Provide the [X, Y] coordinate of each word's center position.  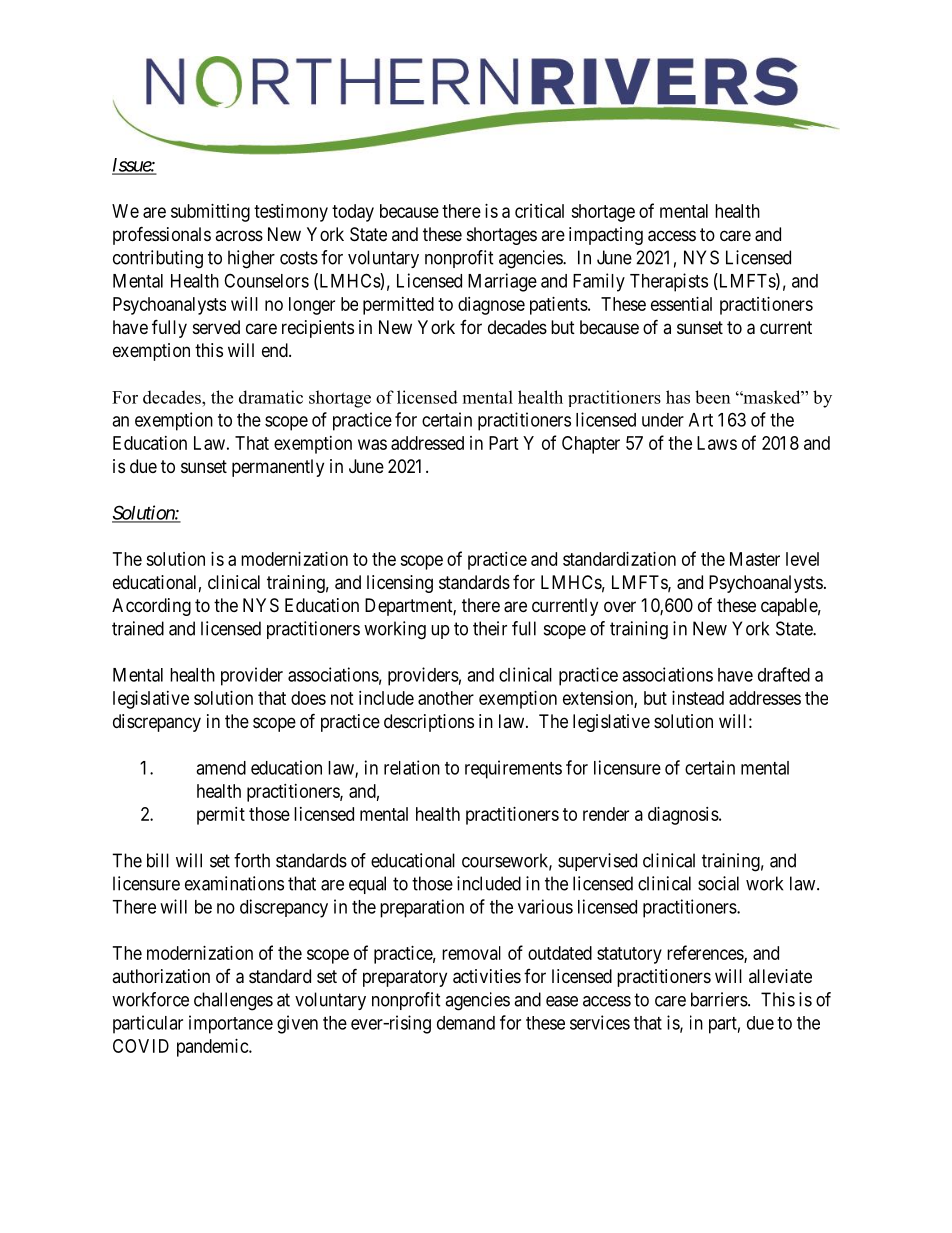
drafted [784, 674]
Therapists [669, 282]
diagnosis [683, 816]
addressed [427, 443]
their [490, 628]
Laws [717, 443]
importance [231, 1024]
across [239, 235]
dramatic [271, 397]
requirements [513, 769]
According [151, 607]
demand [466, 1023]
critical [539, 211]
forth [252, 860]
